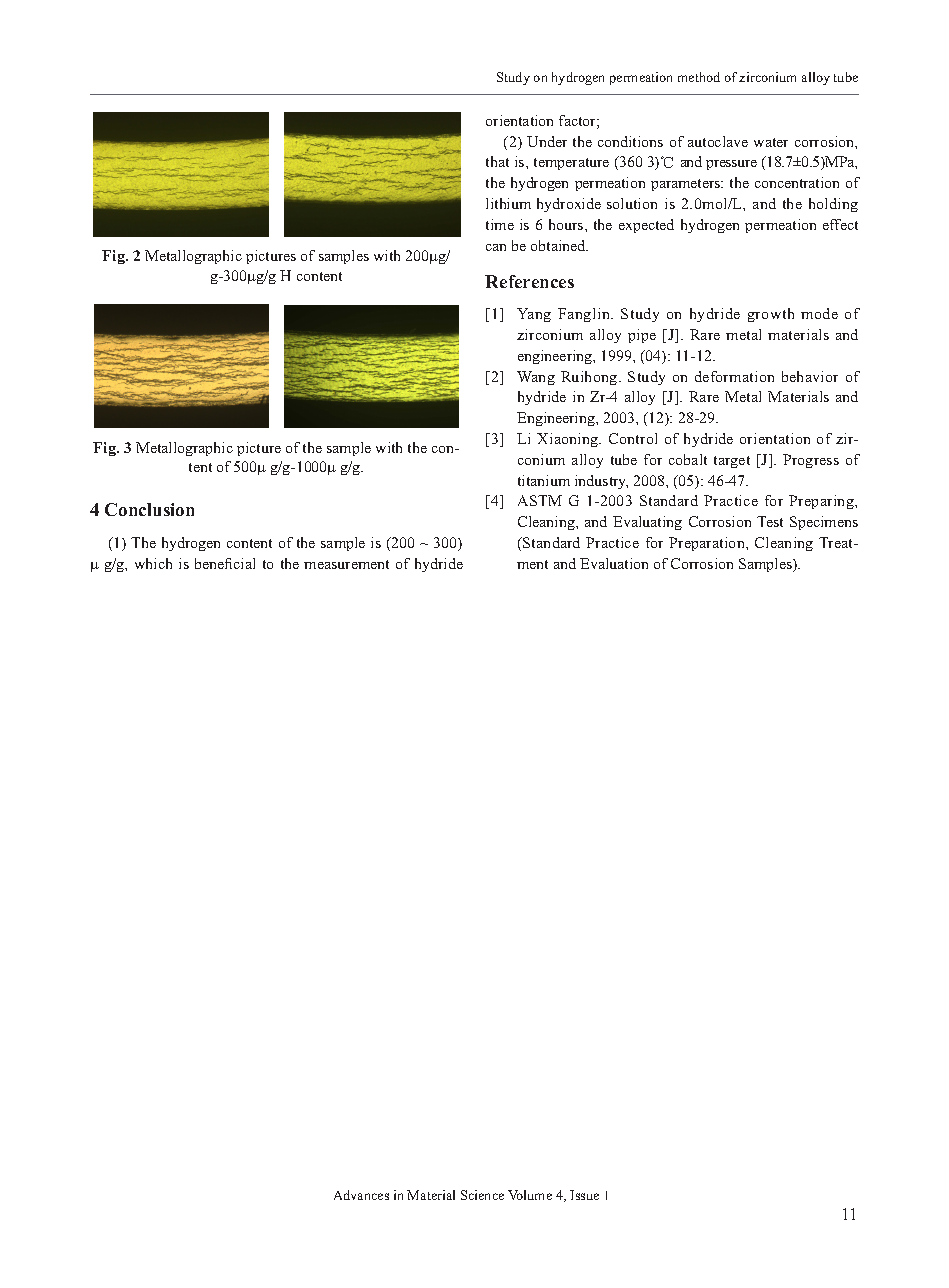 The width and height of the screenshot is (949, 1288). Describe the element at coordinates (771, 142) in the screenshot. I see `water` at that location.
